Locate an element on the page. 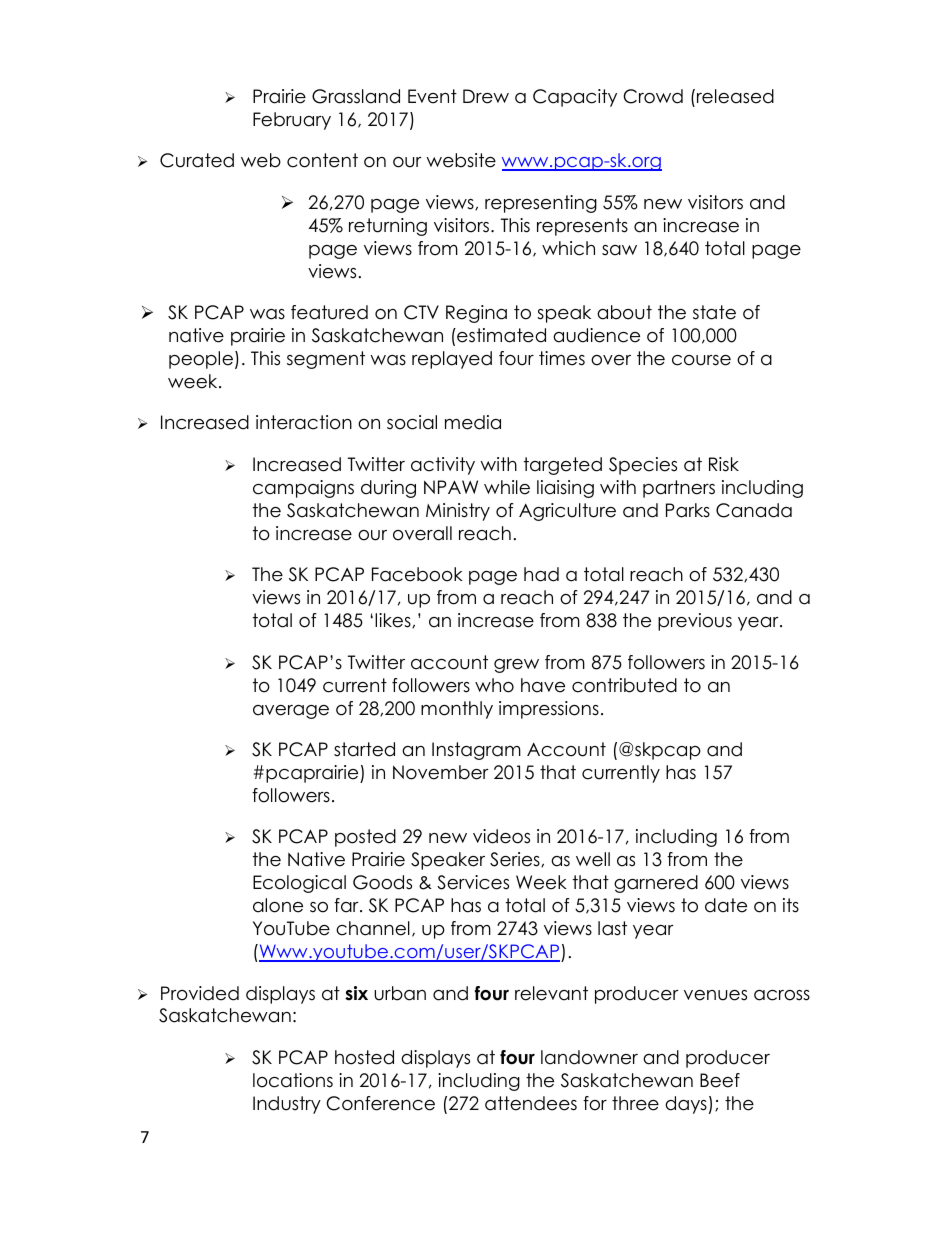 This page has height=1233, width=952. released is located at coordinates (735, 96).
